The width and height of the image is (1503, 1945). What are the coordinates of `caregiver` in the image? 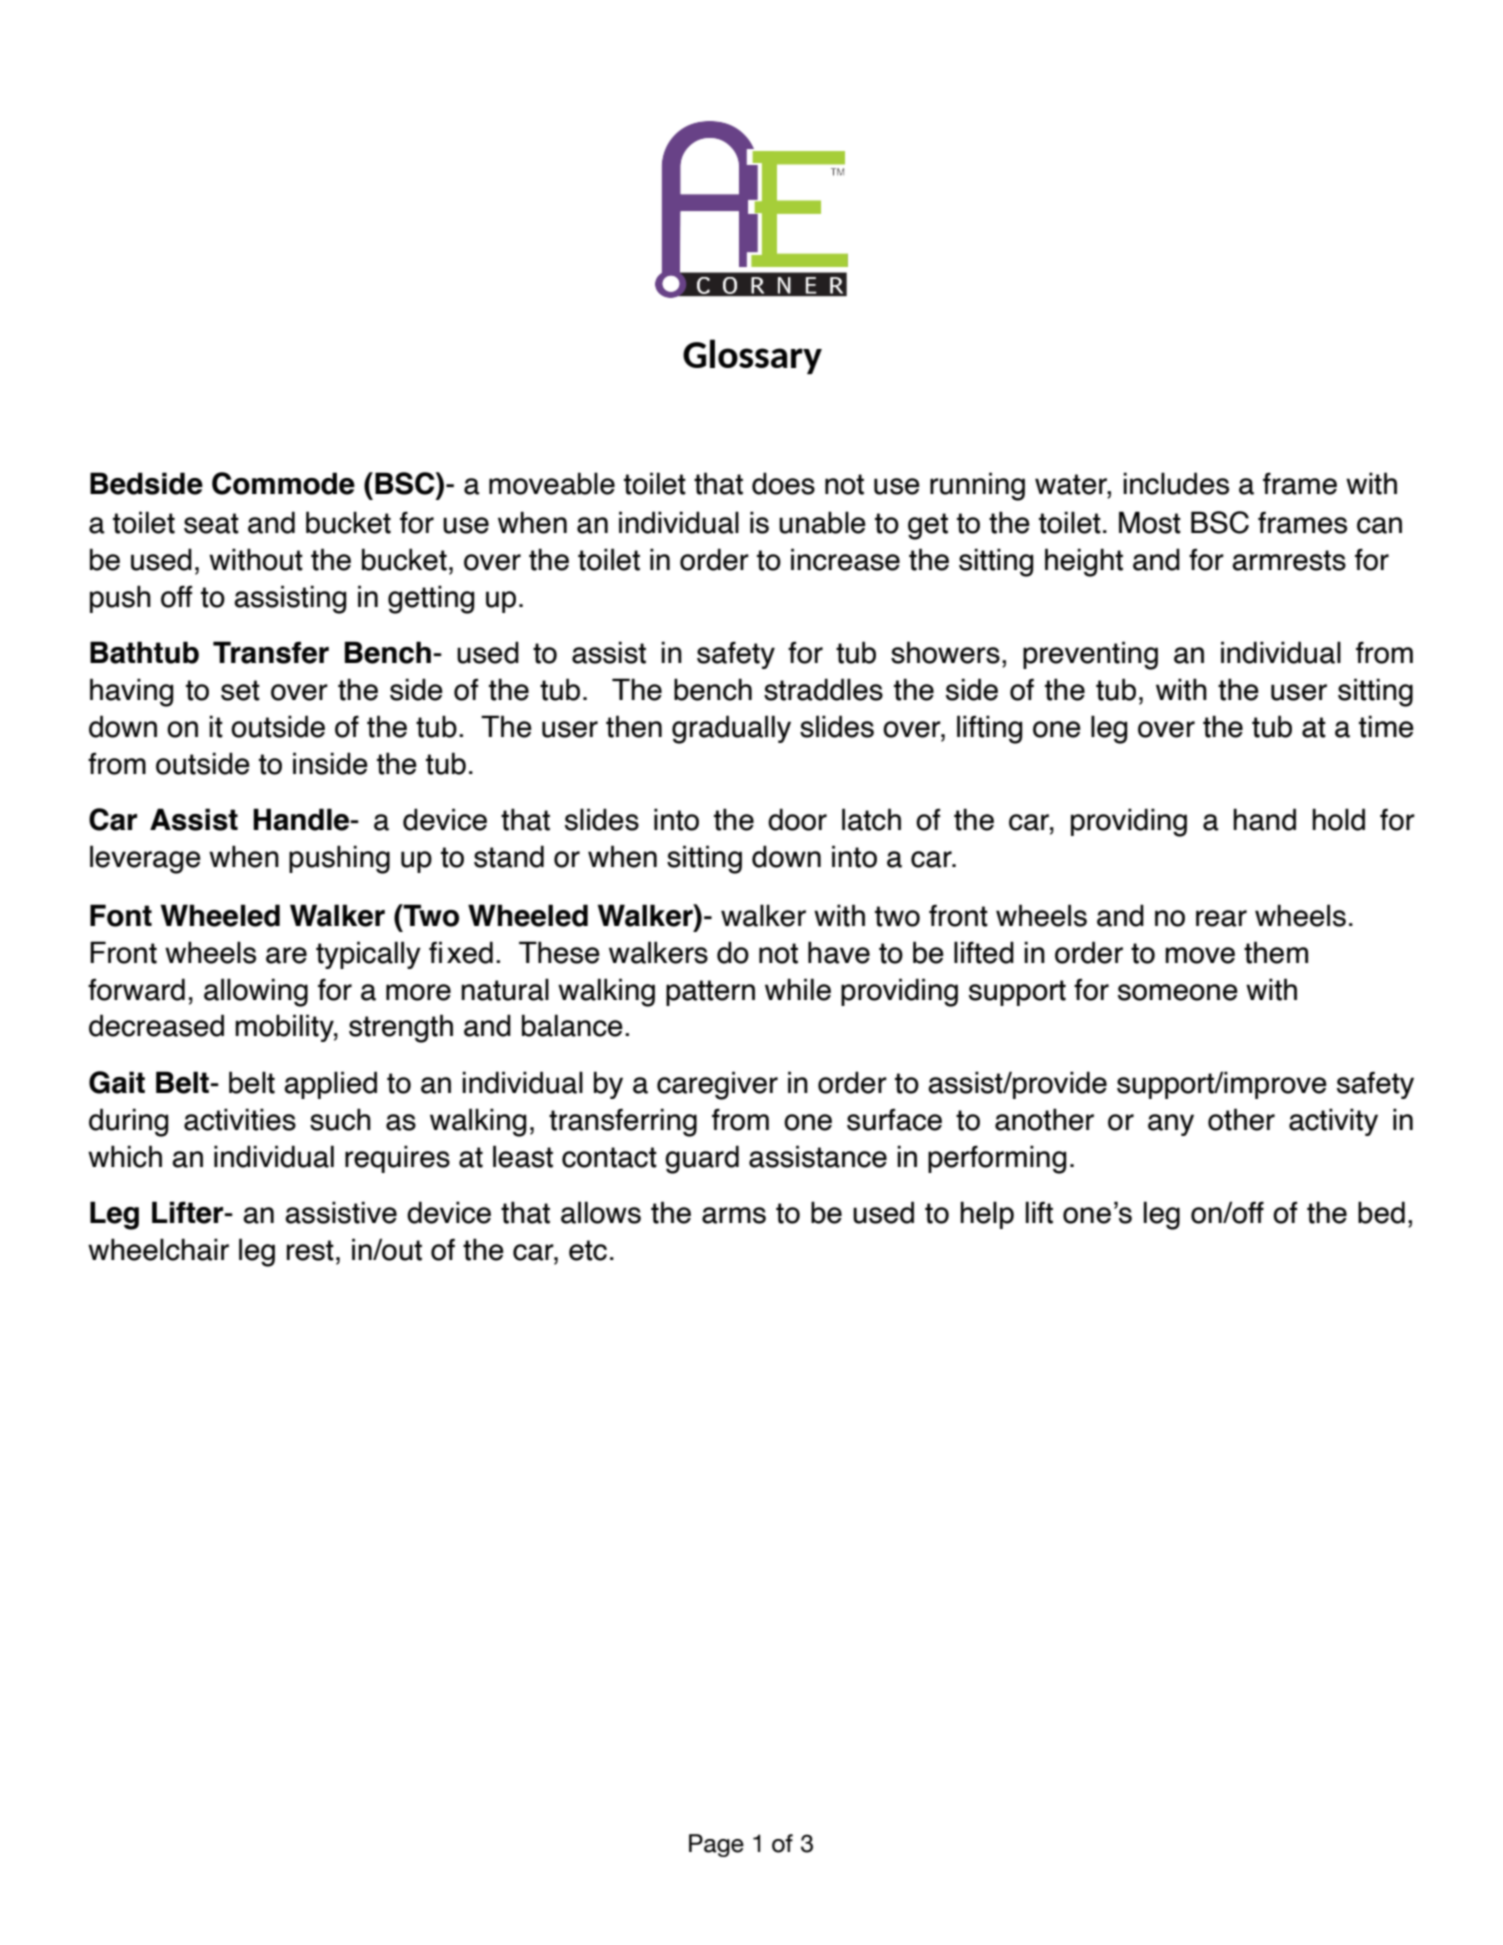 It's located at (717, 1085).
